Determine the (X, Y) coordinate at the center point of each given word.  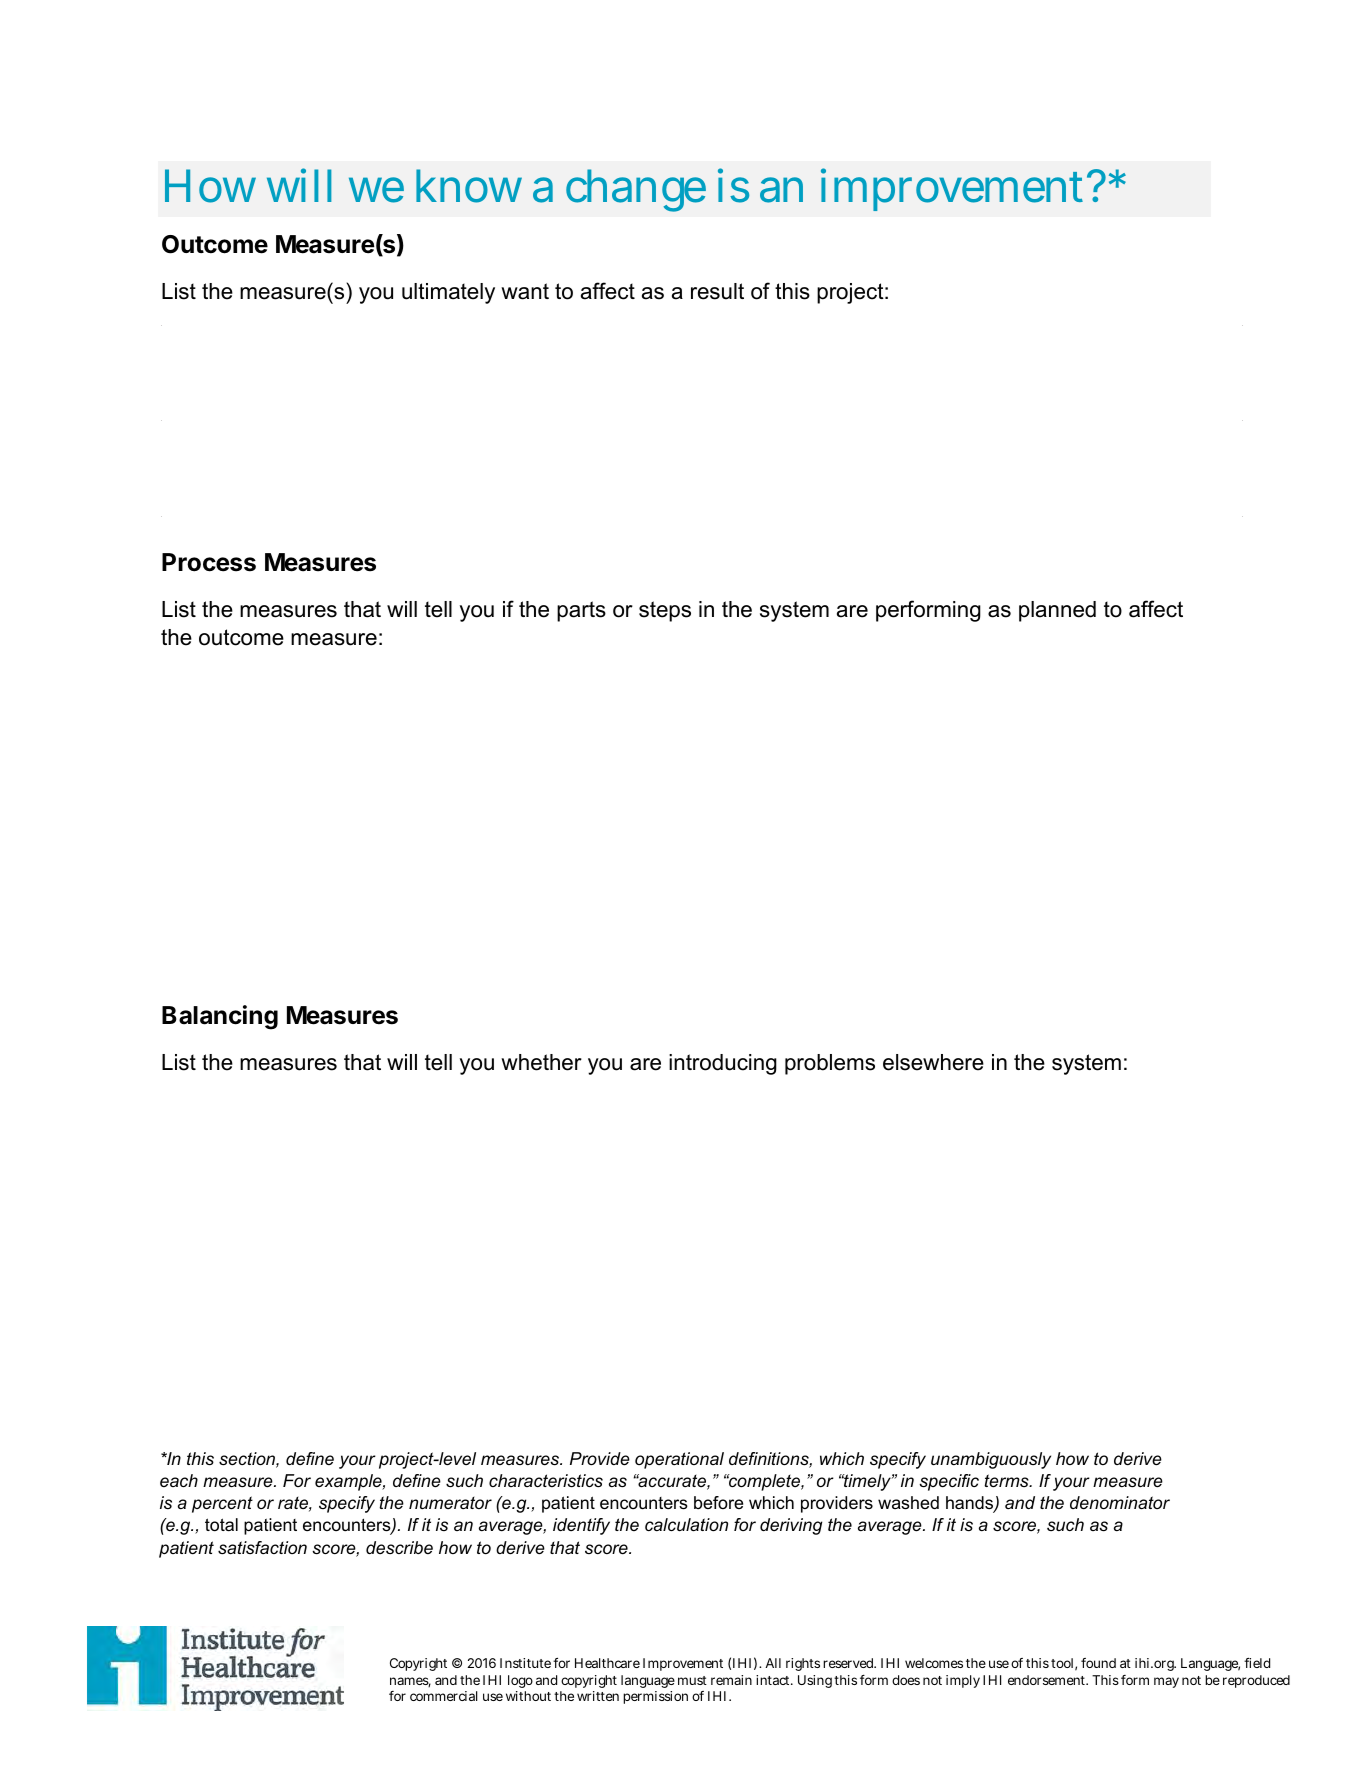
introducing (723, 1064)
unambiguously (991, 1460)
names (410, 1682)
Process (209, 562)
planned (1057, 611)
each (179, 1480)
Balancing (220, 1017)
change (636, 190)
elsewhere (933, 1062)
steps (665, 611)
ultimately (448, 293)
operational (679, 1460)
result (717, 291)
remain (731, 1680)
